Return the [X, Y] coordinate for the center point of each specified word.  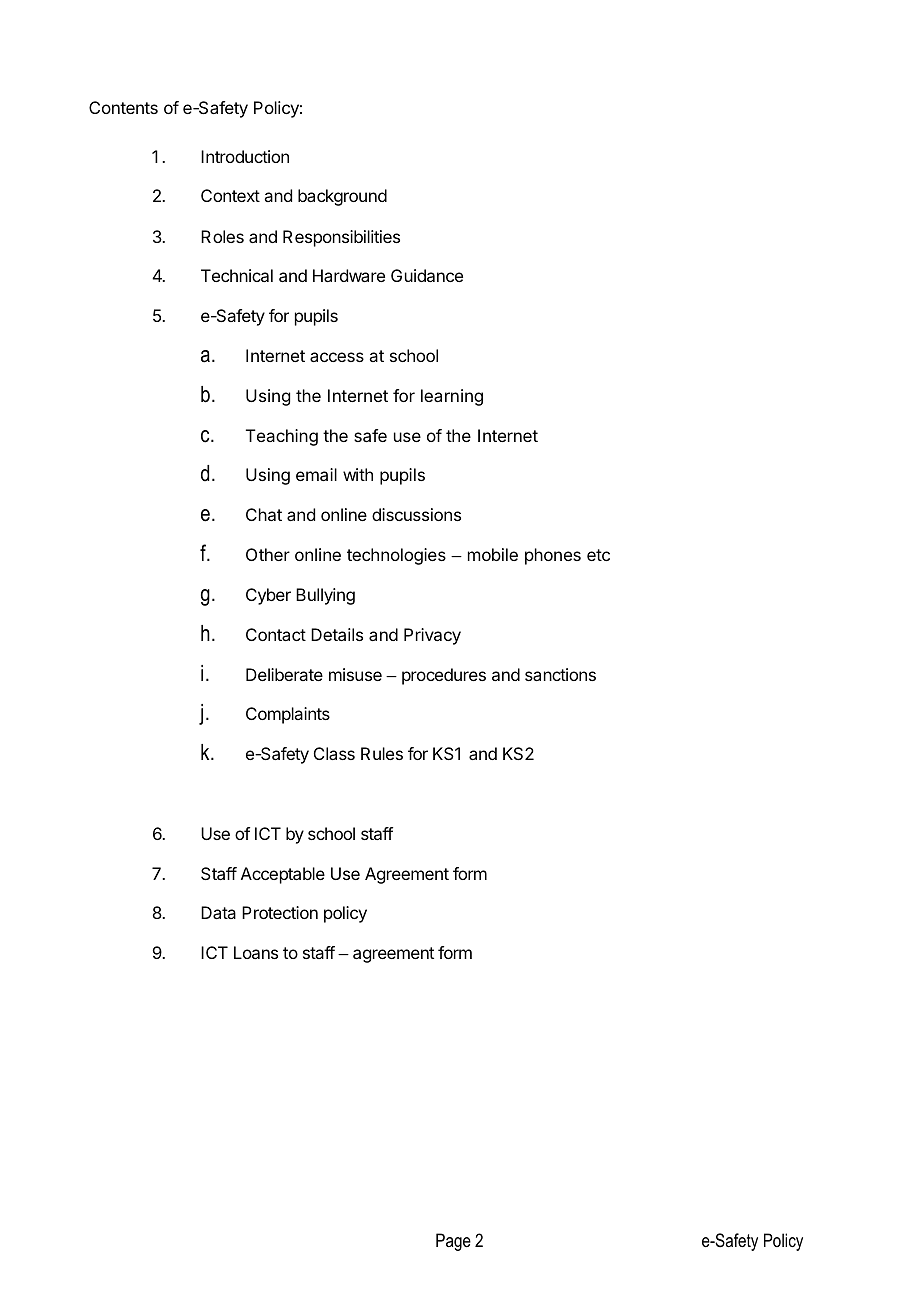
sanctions [560, 674]
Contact [276, 634]
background [342, 197]
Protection [280, 912]
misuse [355, 674]
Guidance [427, 275]
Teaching [282, 437]
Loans [256, 952]
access [337, 357]
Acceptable [283, 875]
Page [453, 1242]
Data [218, 912]
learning [452, 397]
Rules [382, 753]
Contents [123, 107]
